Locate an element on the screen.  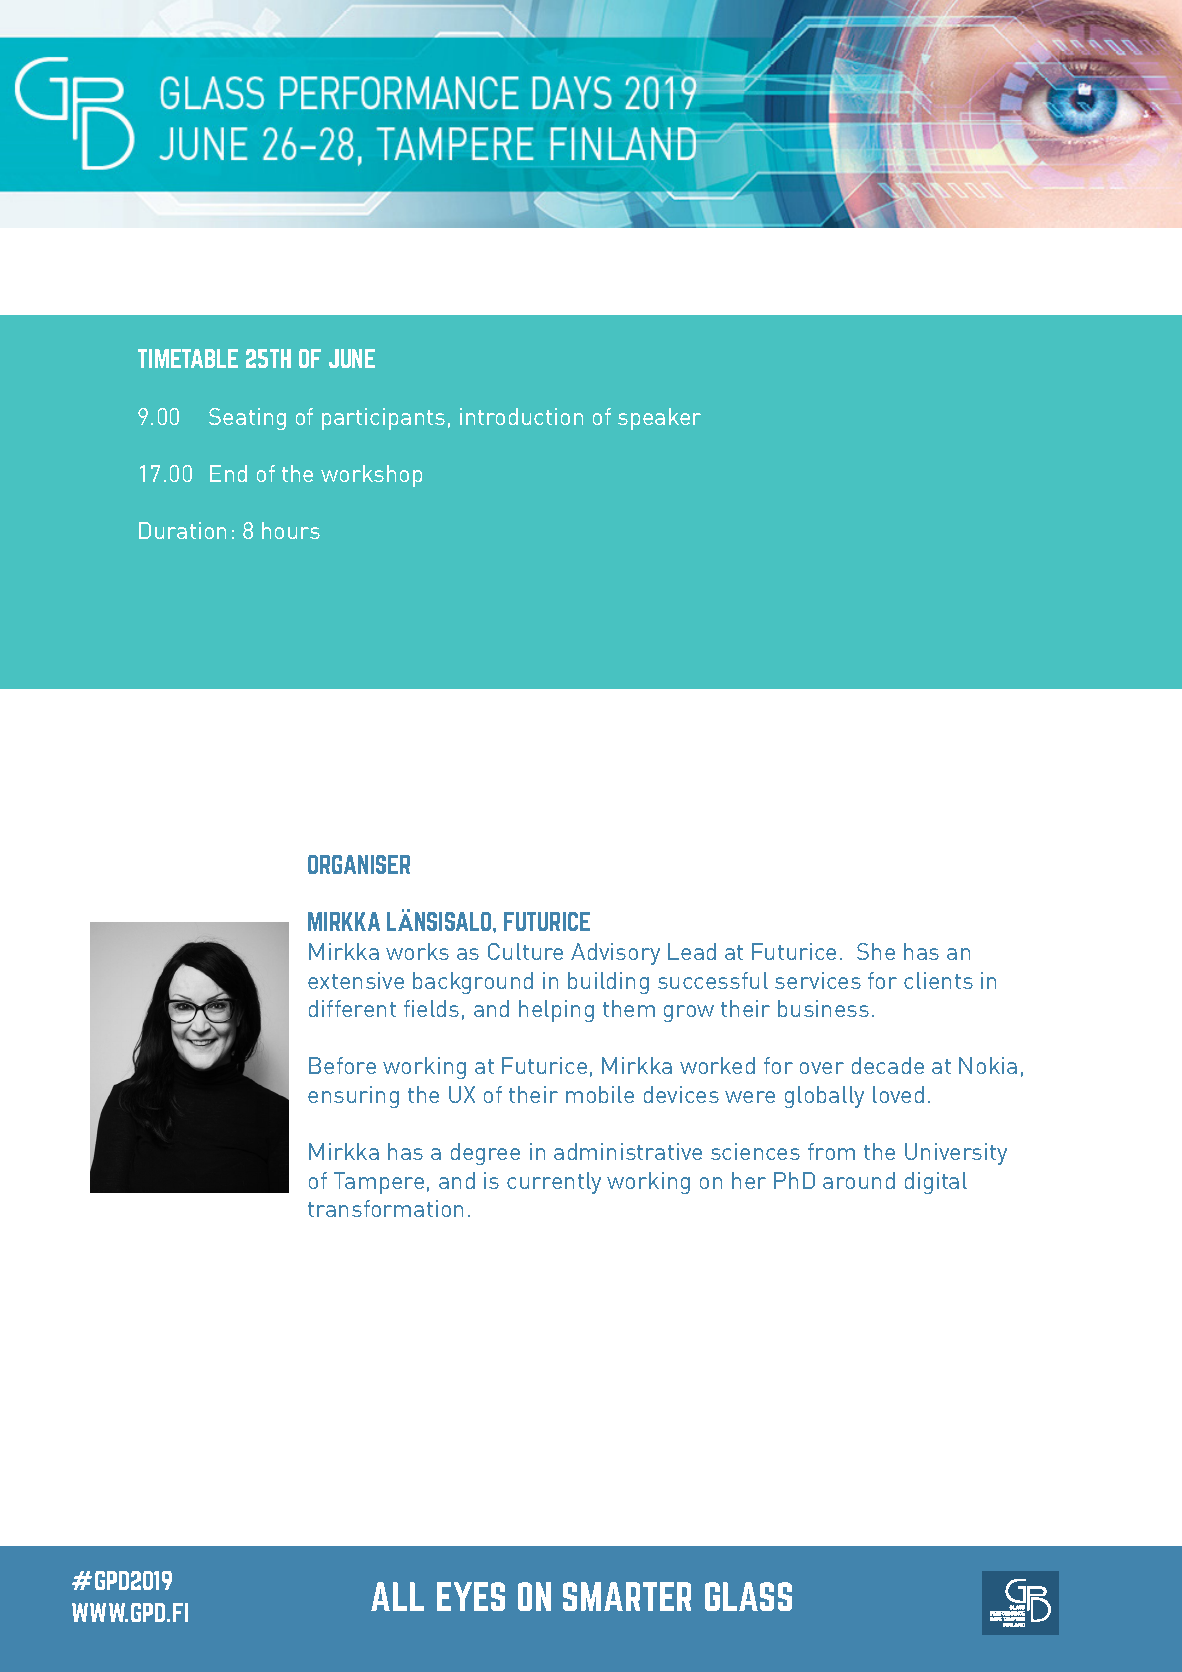
introduction is located at coordinates (521, 416).
